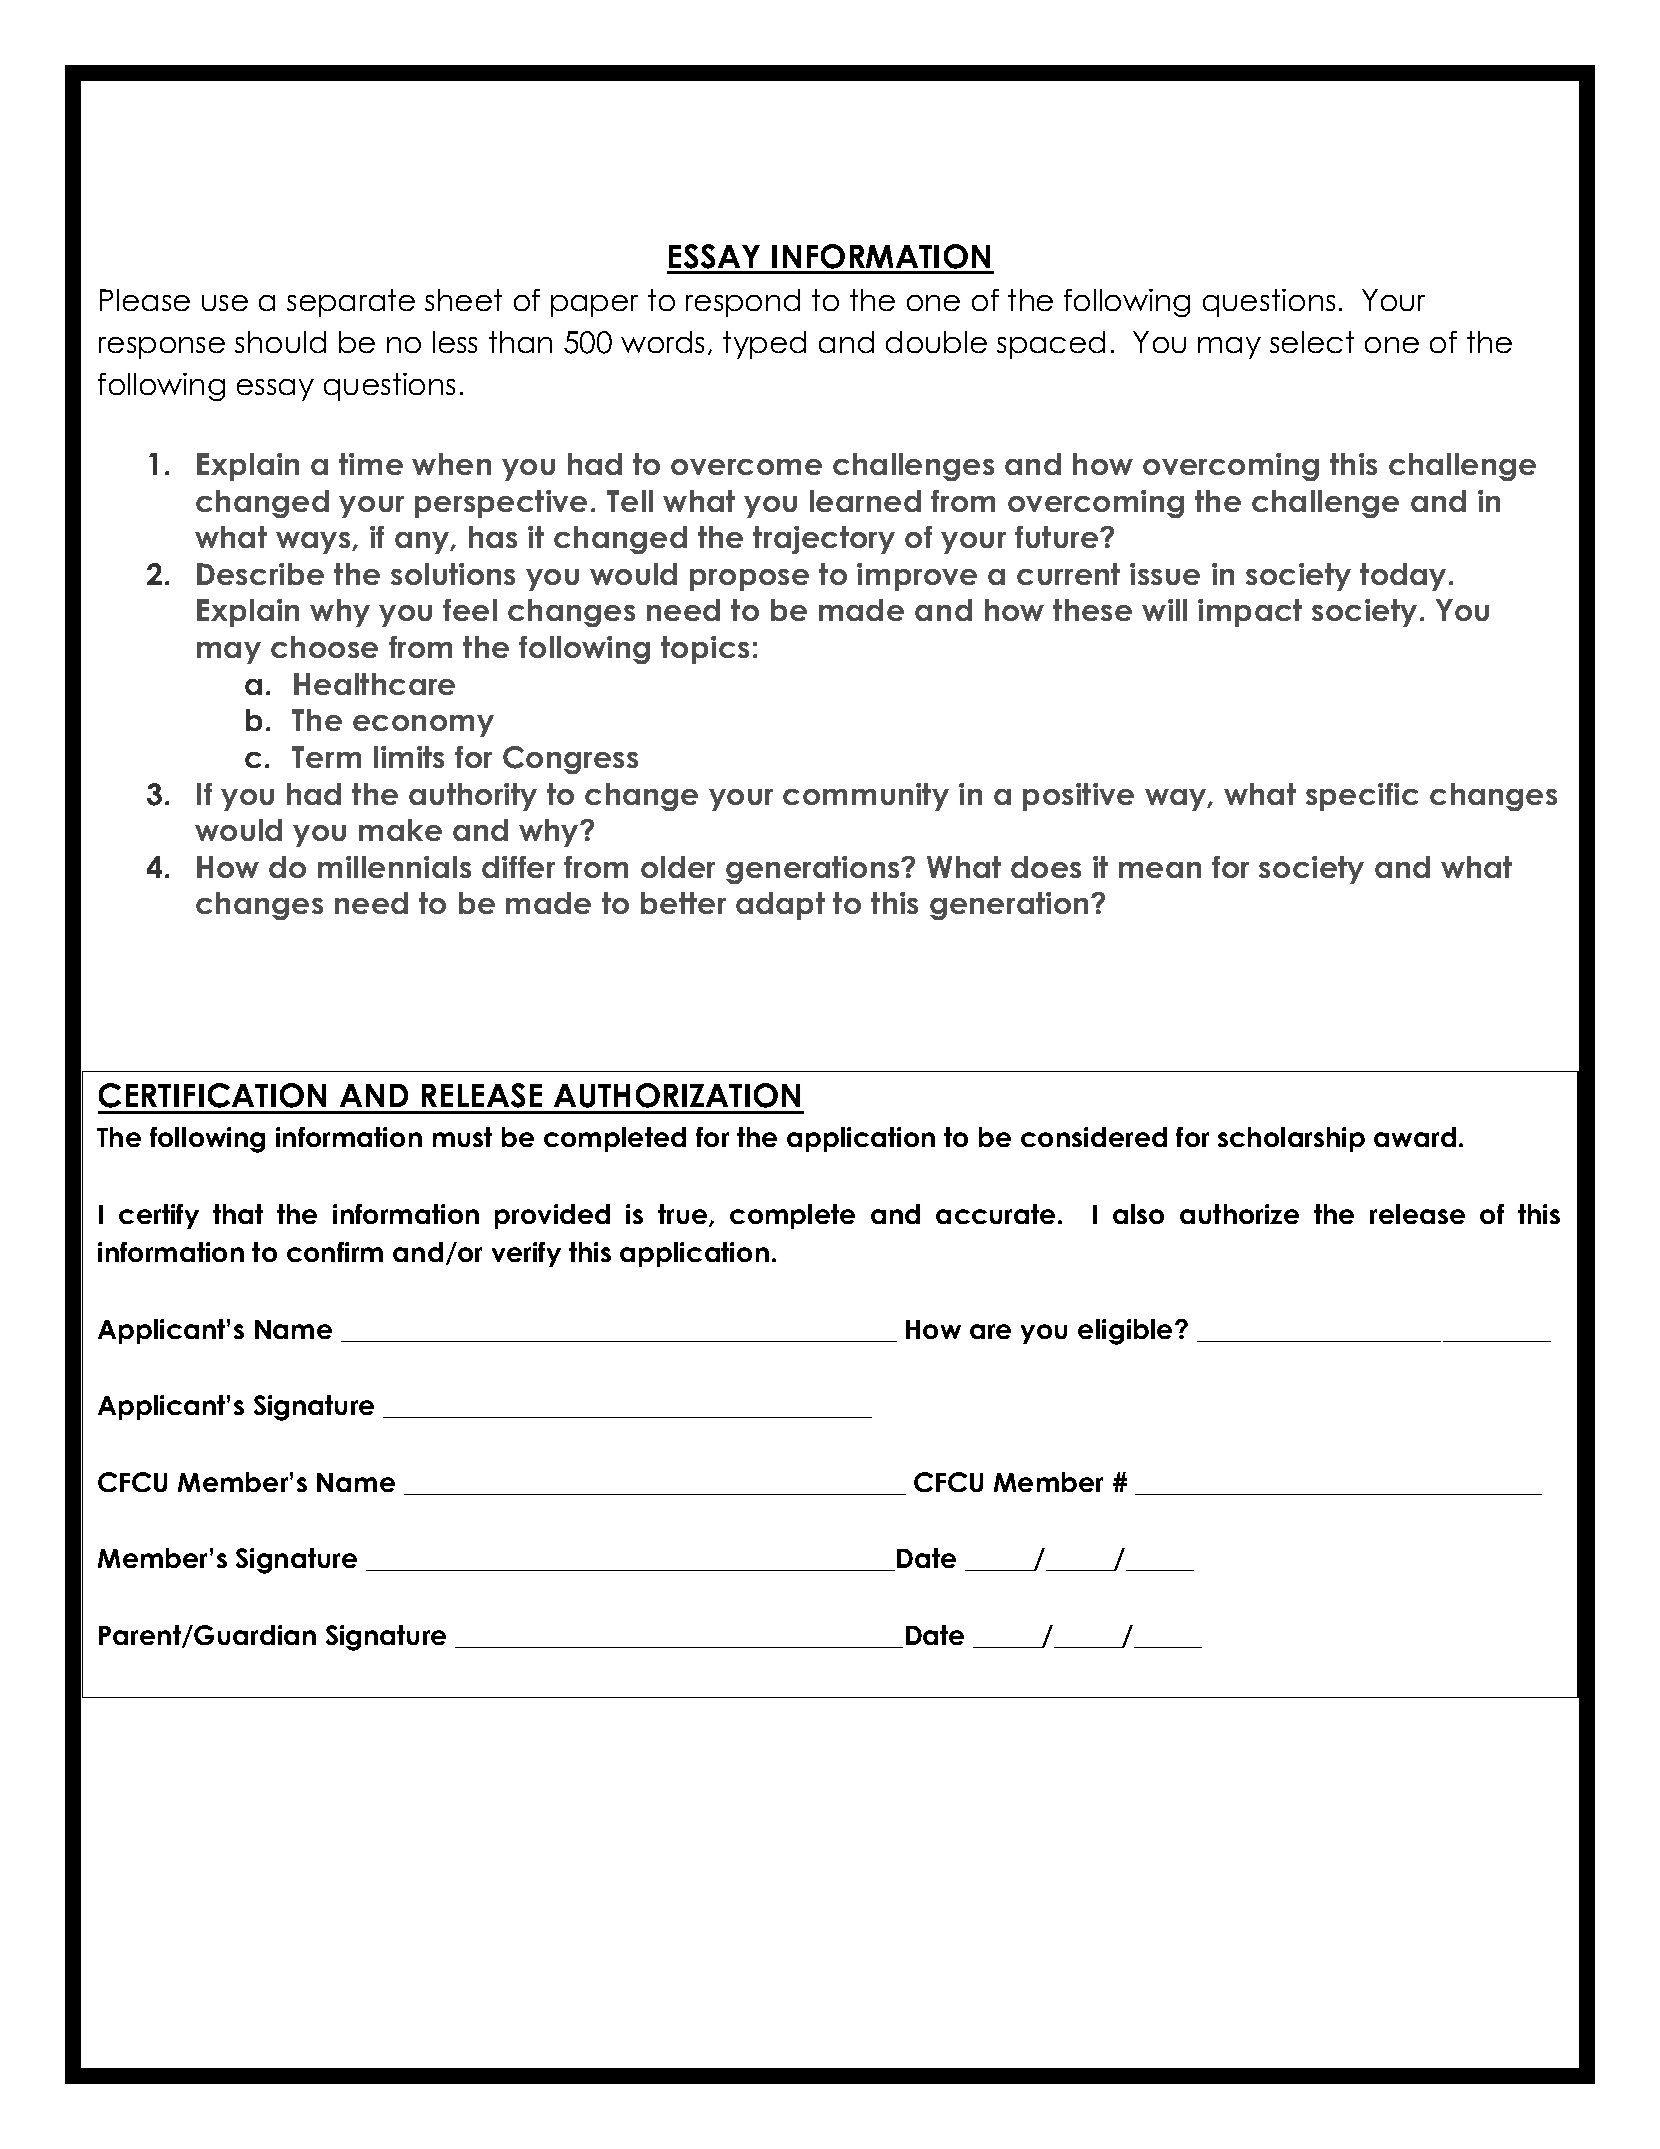 Image resolution: width=1660 pixels, height=2149 pixels. Describe the element at coordinates (764, 345) in the image. I see `typed` at that location.
